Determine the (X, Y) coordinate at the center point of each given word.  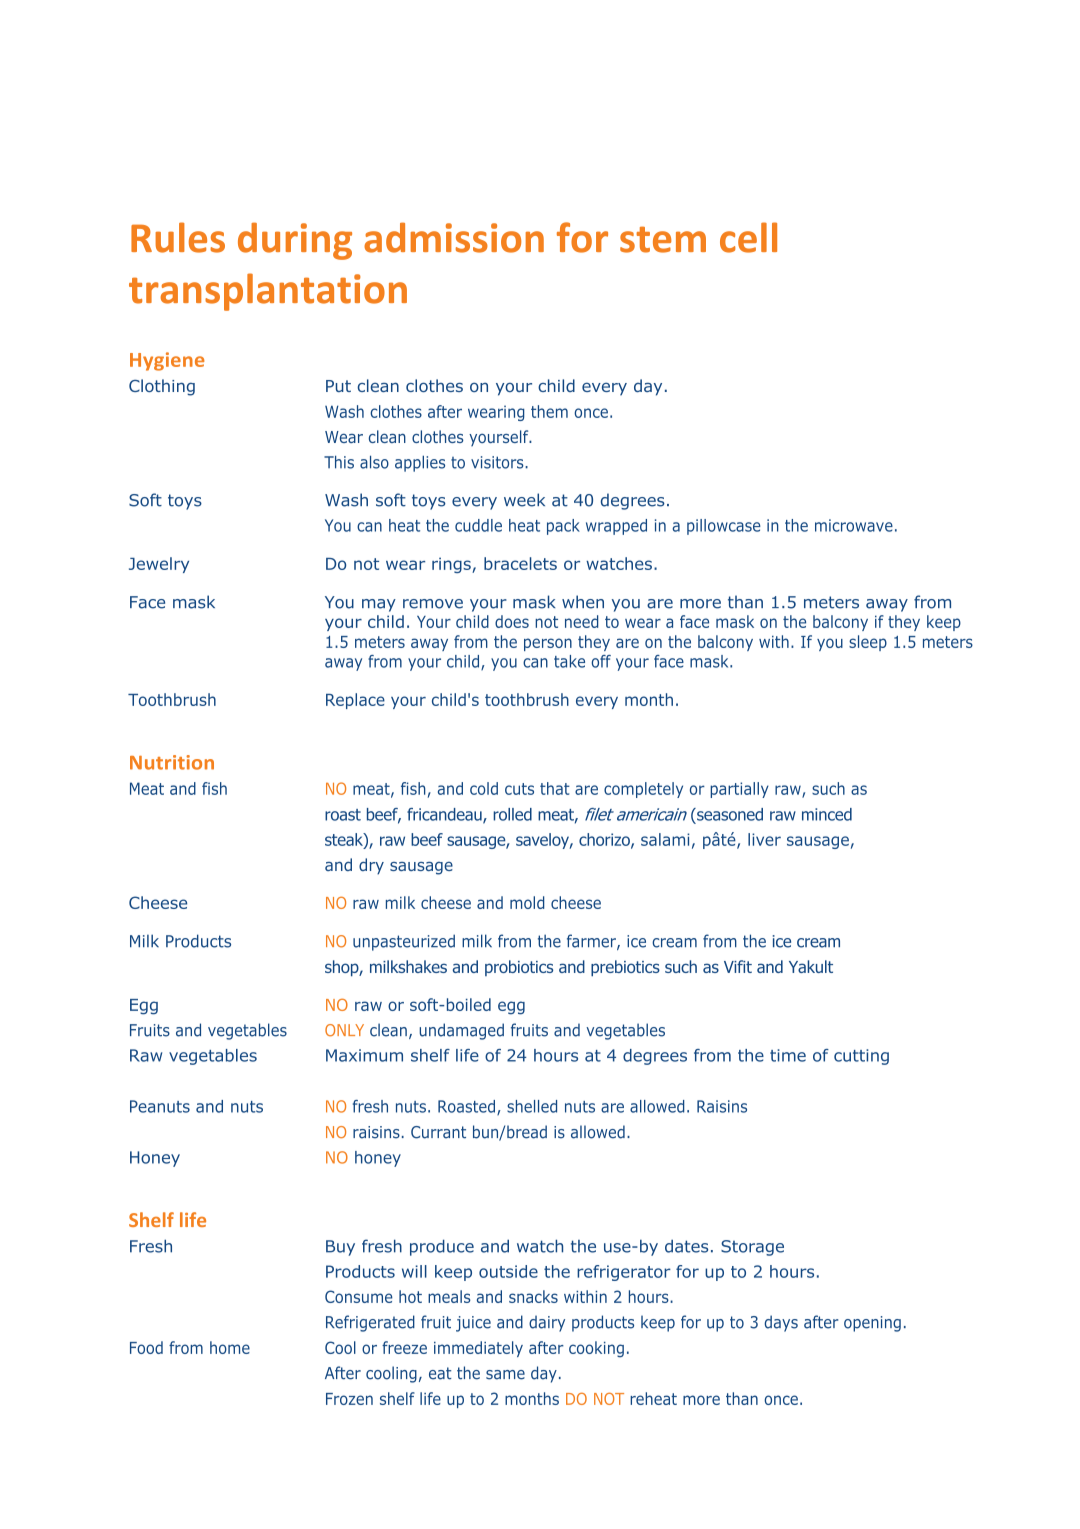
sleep (868, 643)
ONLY (344, 1030)
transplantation (268, 292)
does (512, 621)
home (230, 1347)
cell (748, 237)
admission (454, 237)
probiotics (519, 968)
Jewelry (159, 565)
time (788, 1055)
